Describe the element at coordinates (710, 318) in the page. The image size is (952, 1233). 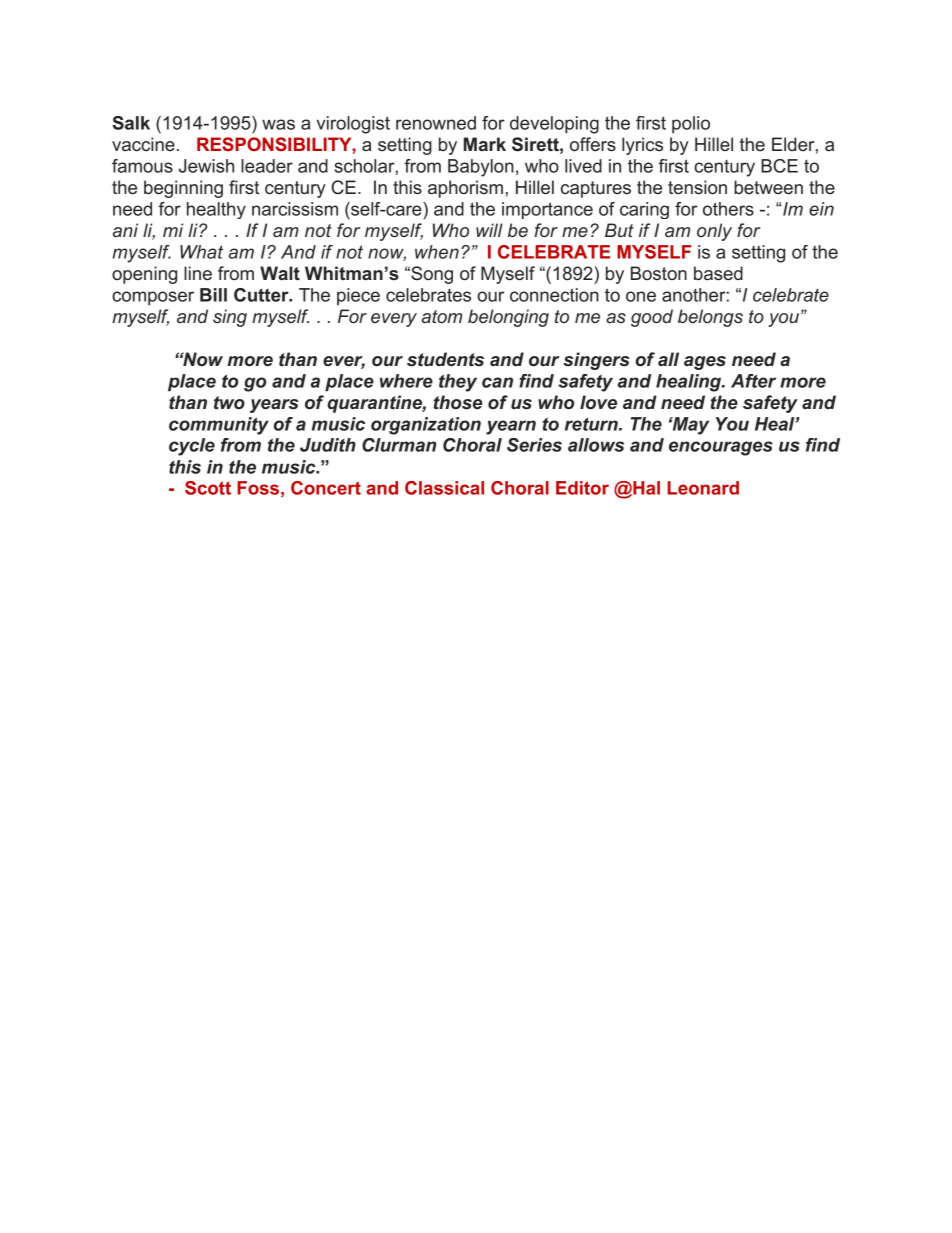
I see `belongs` at that location.
